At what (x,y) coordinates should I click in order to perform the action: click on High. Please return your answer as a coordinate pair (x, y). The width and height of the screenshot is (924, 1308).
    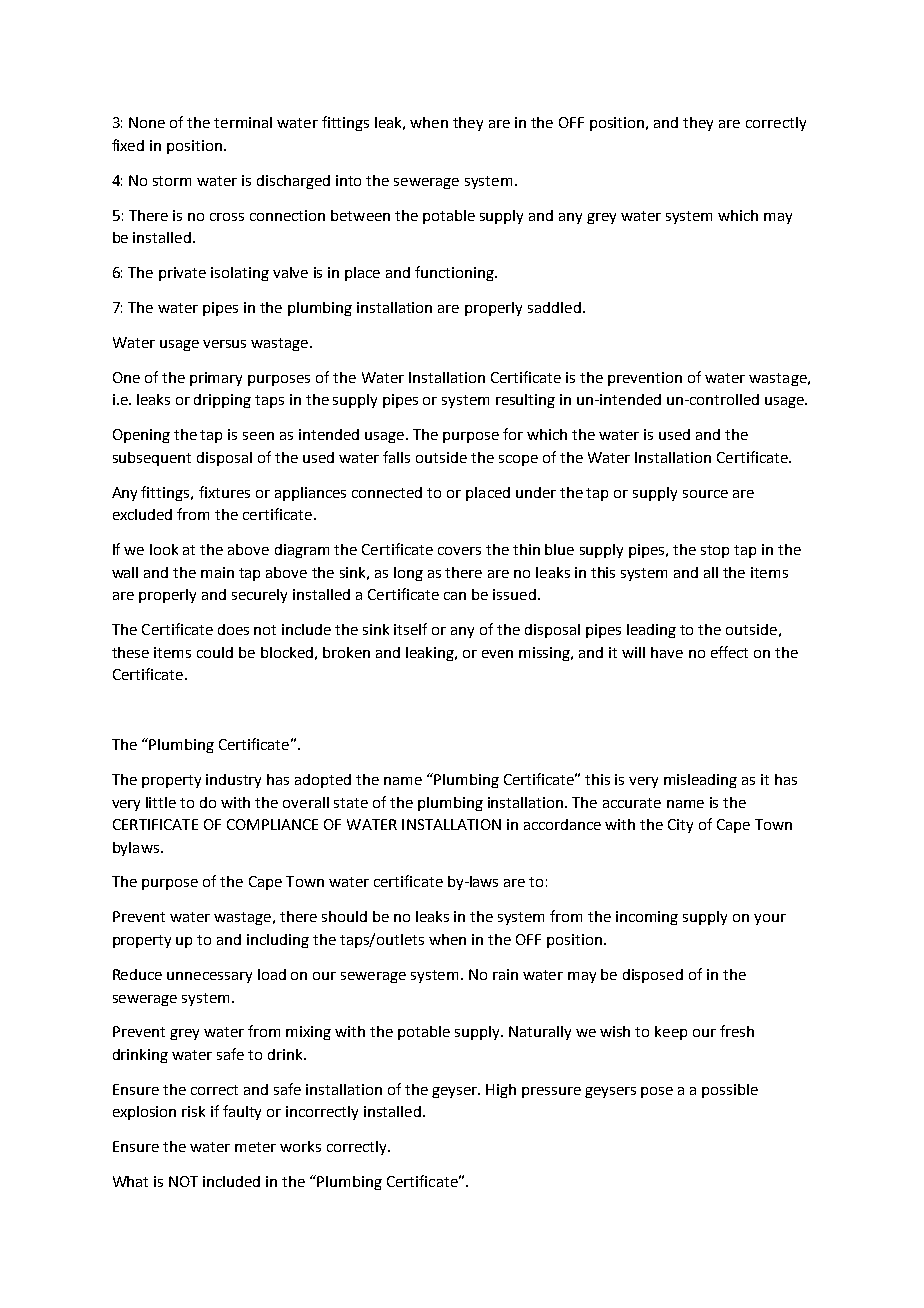
    Looking at the image, I should click on (501, 1091).
